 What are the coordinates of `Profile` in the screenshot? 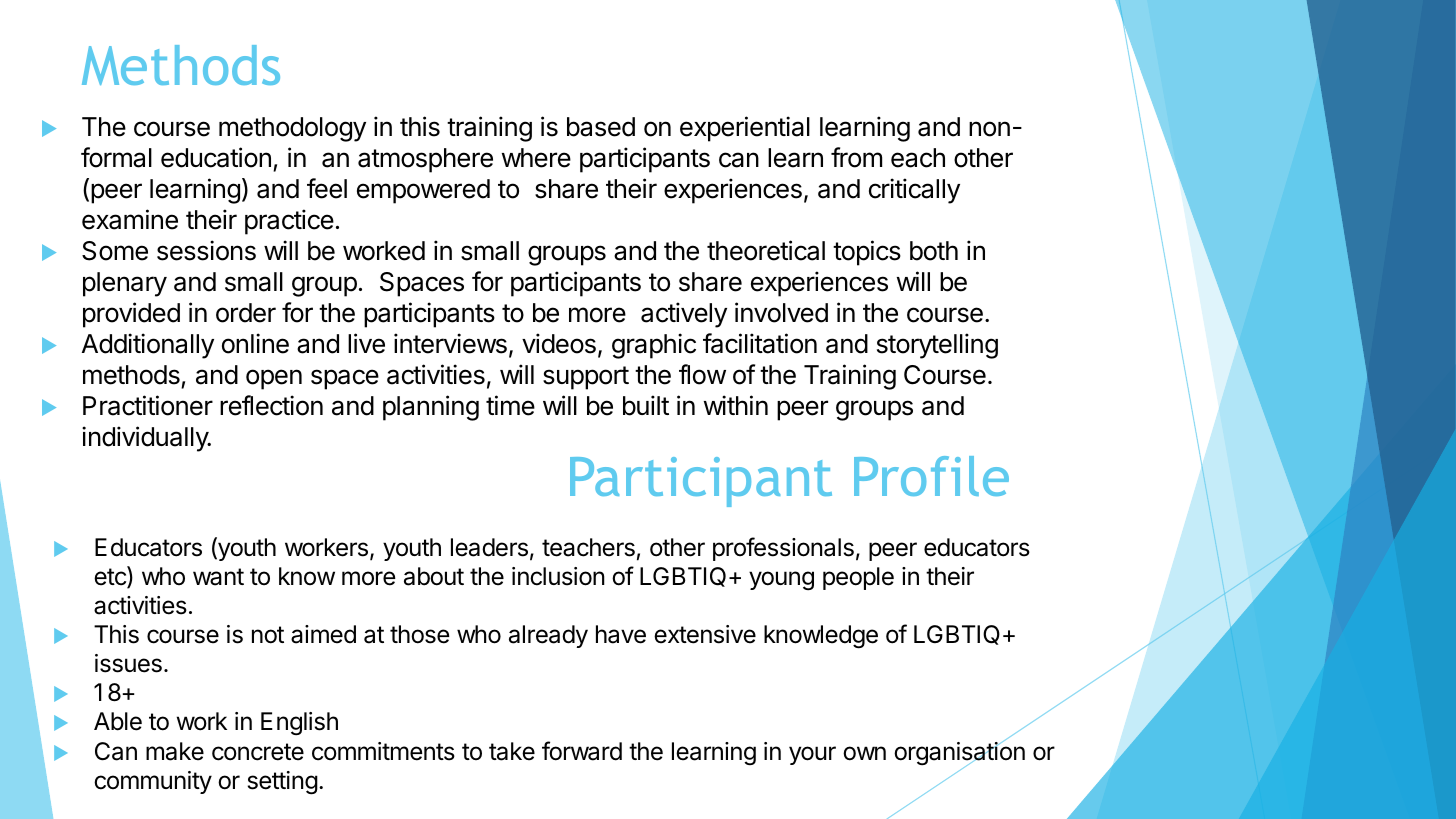 It's located at (931, 476).
